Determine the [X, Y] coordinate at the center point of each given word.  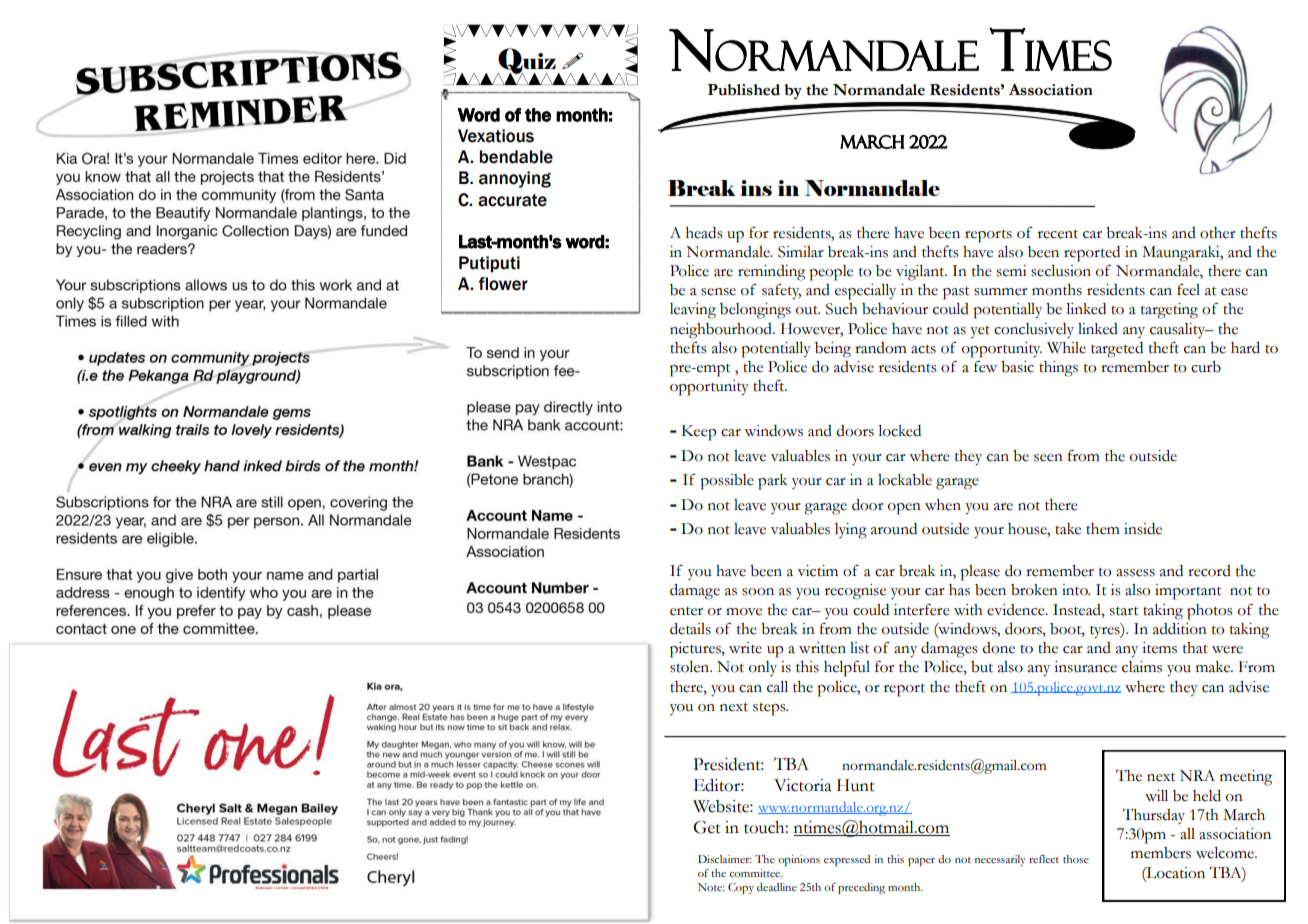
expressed [847, 860]
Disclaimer [725, 859]
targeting [1169, 311]
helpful [847, 668]
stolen [691, 667]
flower [503, 284]
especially [865, 292]
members [1161, 853]
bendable [516, 157]
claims [1142, 667]
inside [1143, 529]
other [1218, 233]
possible [727, 482]
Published [744, 90]
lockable [905, 480]
